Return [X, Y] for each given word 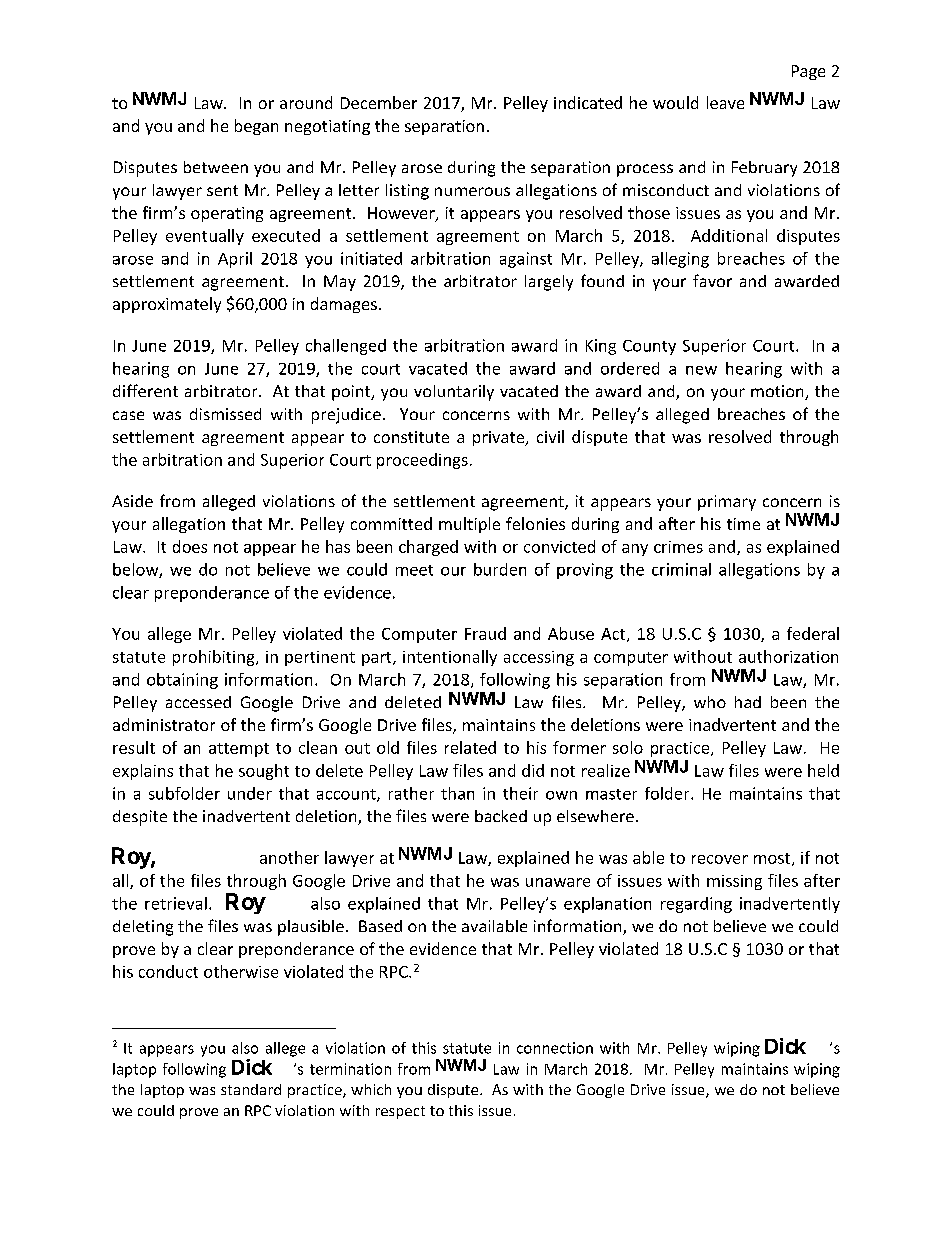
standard [251, 1089]
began [256, 127]
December [379, 102]
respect [400, 1112]
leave [725, 102]
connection [555, 1048]
